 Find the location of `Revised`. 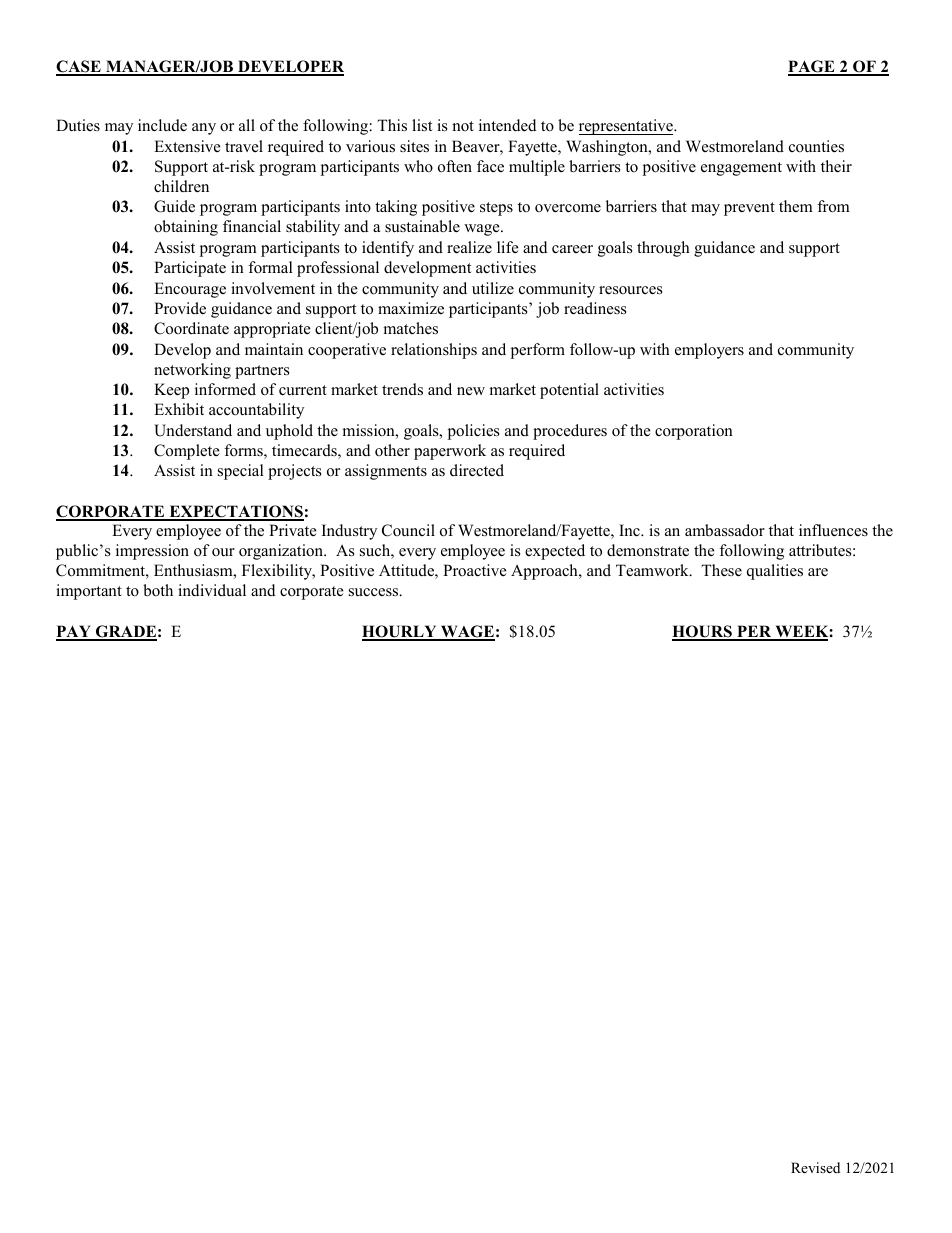

Revised is located at coordinates (815, 1167).
